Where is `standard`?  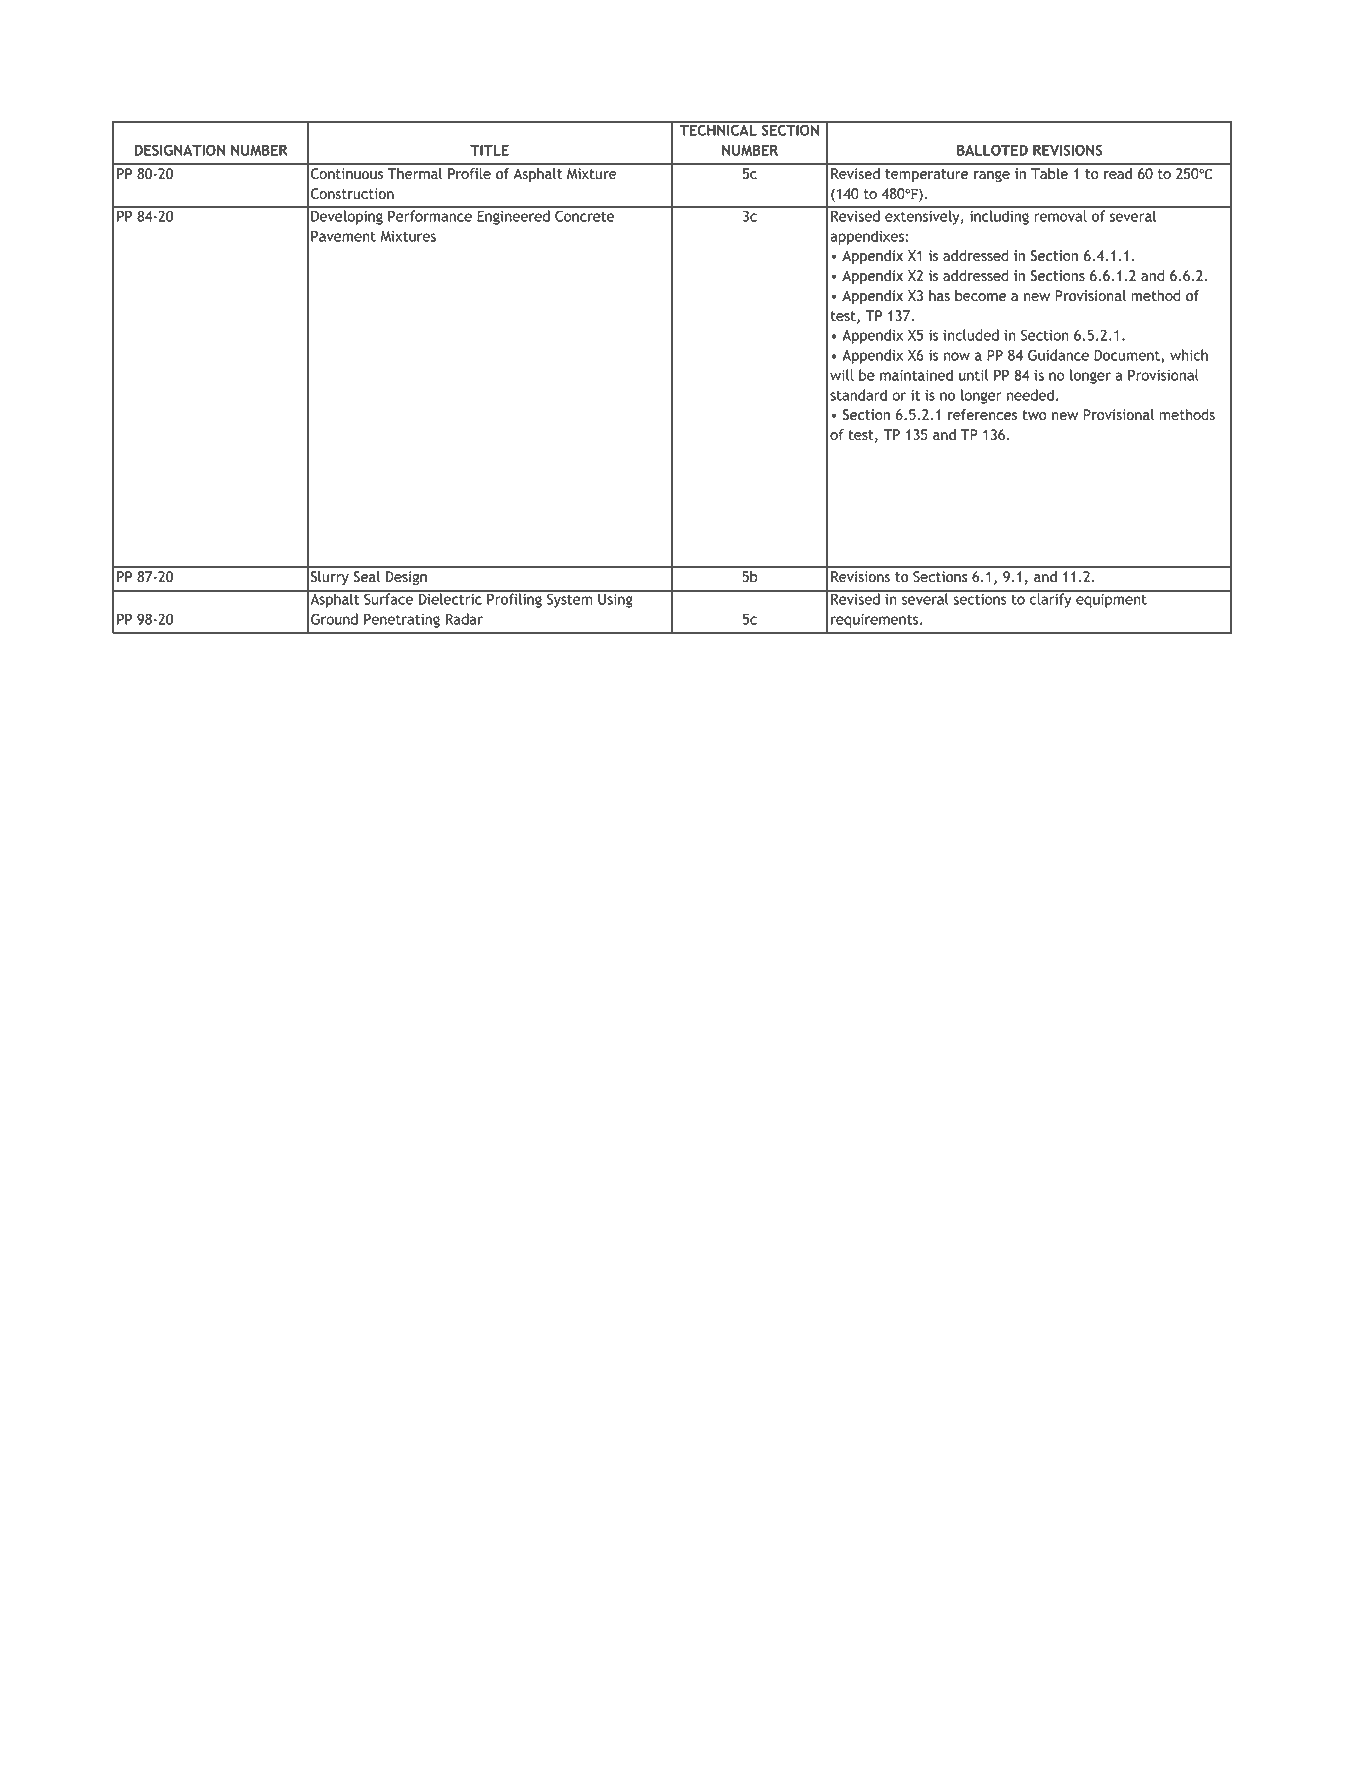
standard is located at coordinates (858, 395).
